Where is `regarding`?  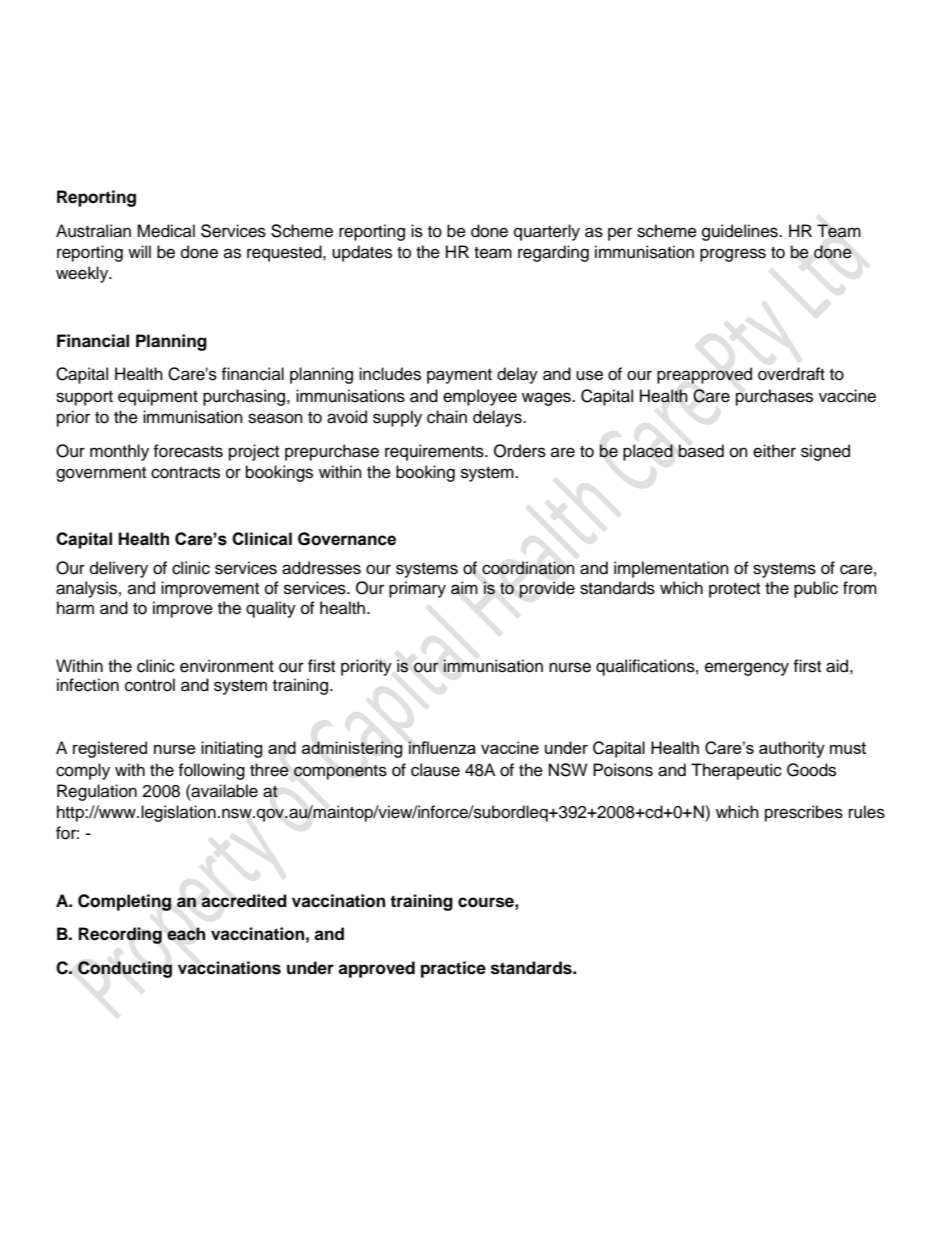
regarding is located at coordinates (553, 253).
